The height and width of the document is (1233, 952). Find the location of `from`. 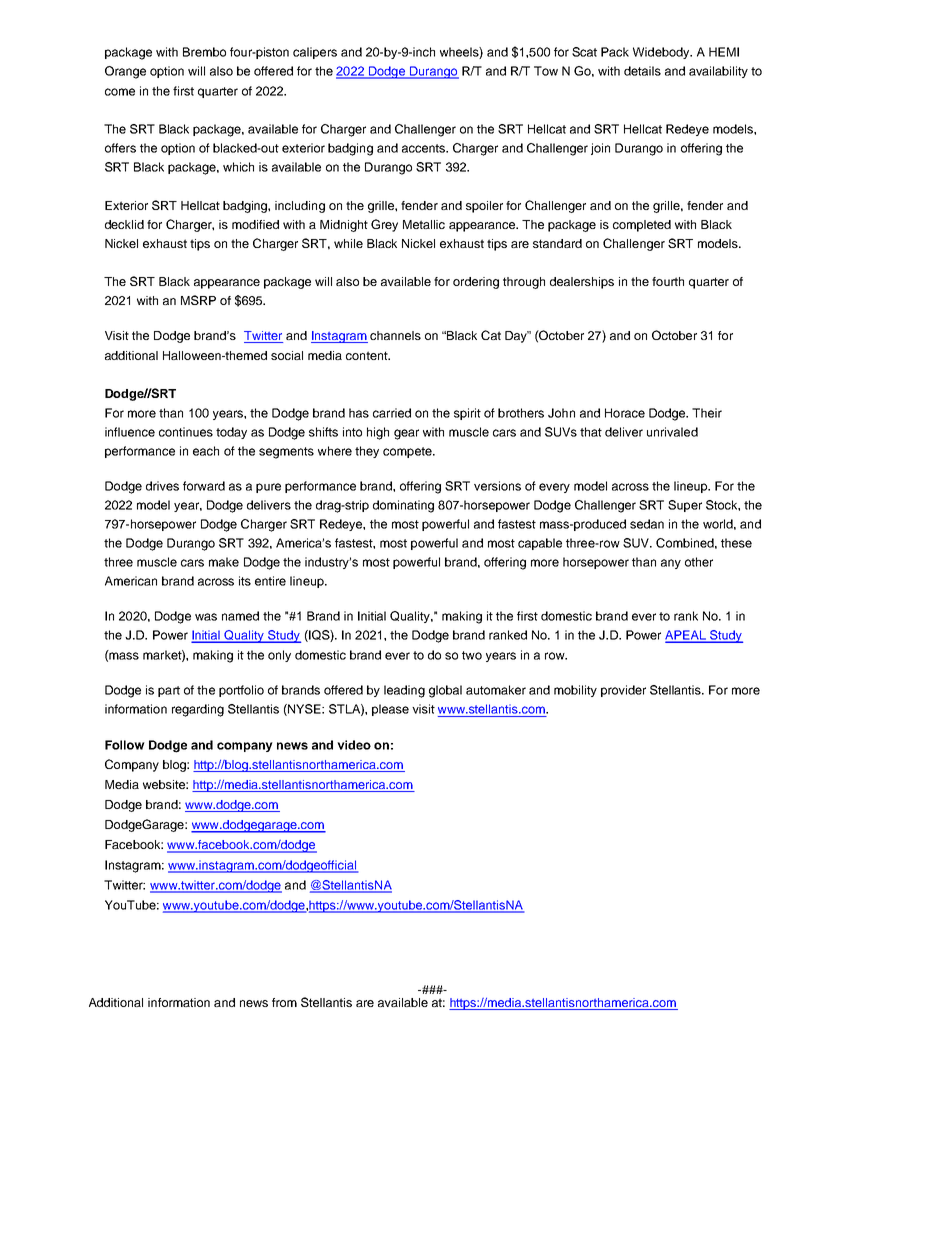

from is located at coordinates (284, 1002).
